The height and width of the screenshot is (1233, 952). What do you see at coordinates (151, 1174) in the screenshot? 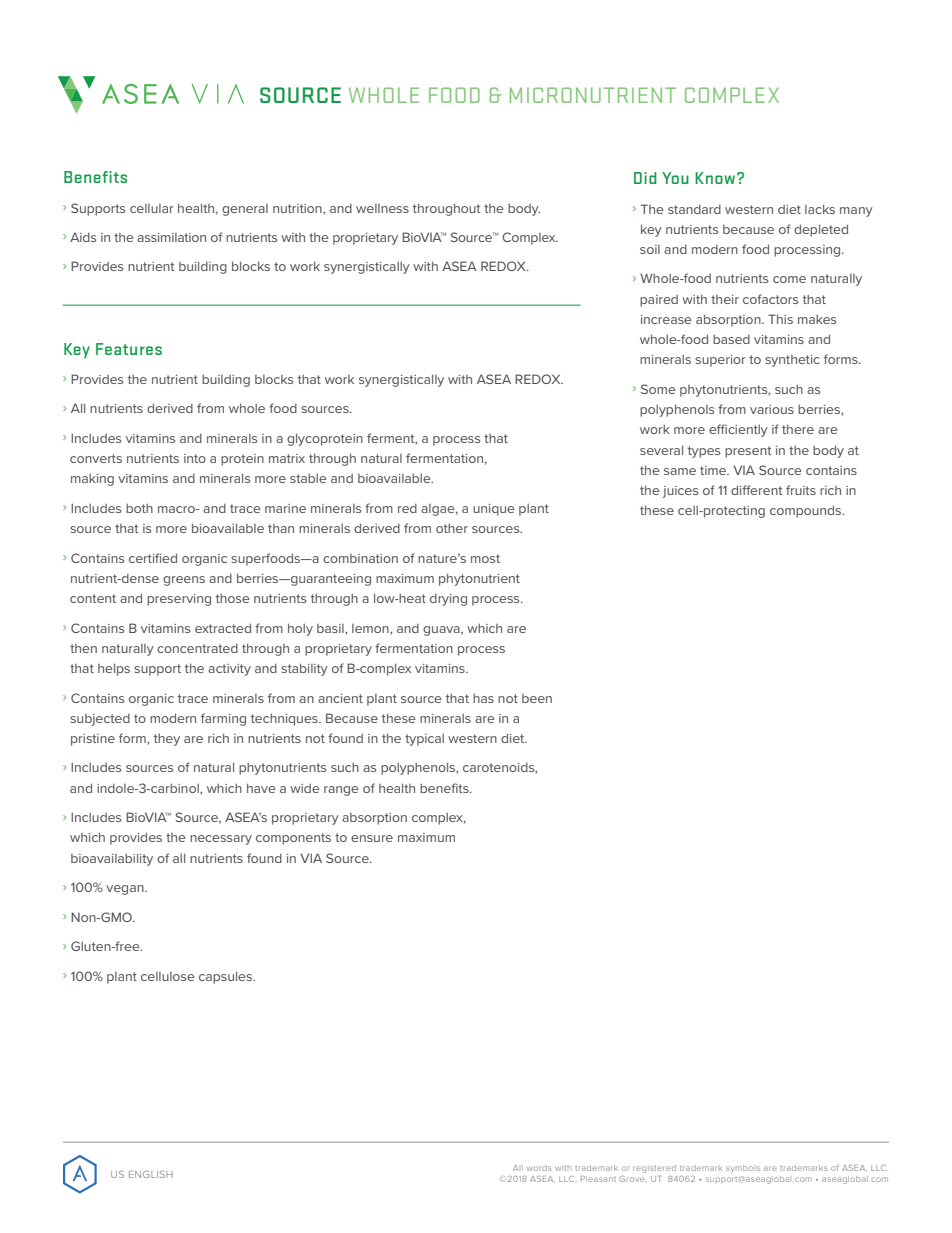
I see `ENGLISH` at bounding box center [151, 1174].
